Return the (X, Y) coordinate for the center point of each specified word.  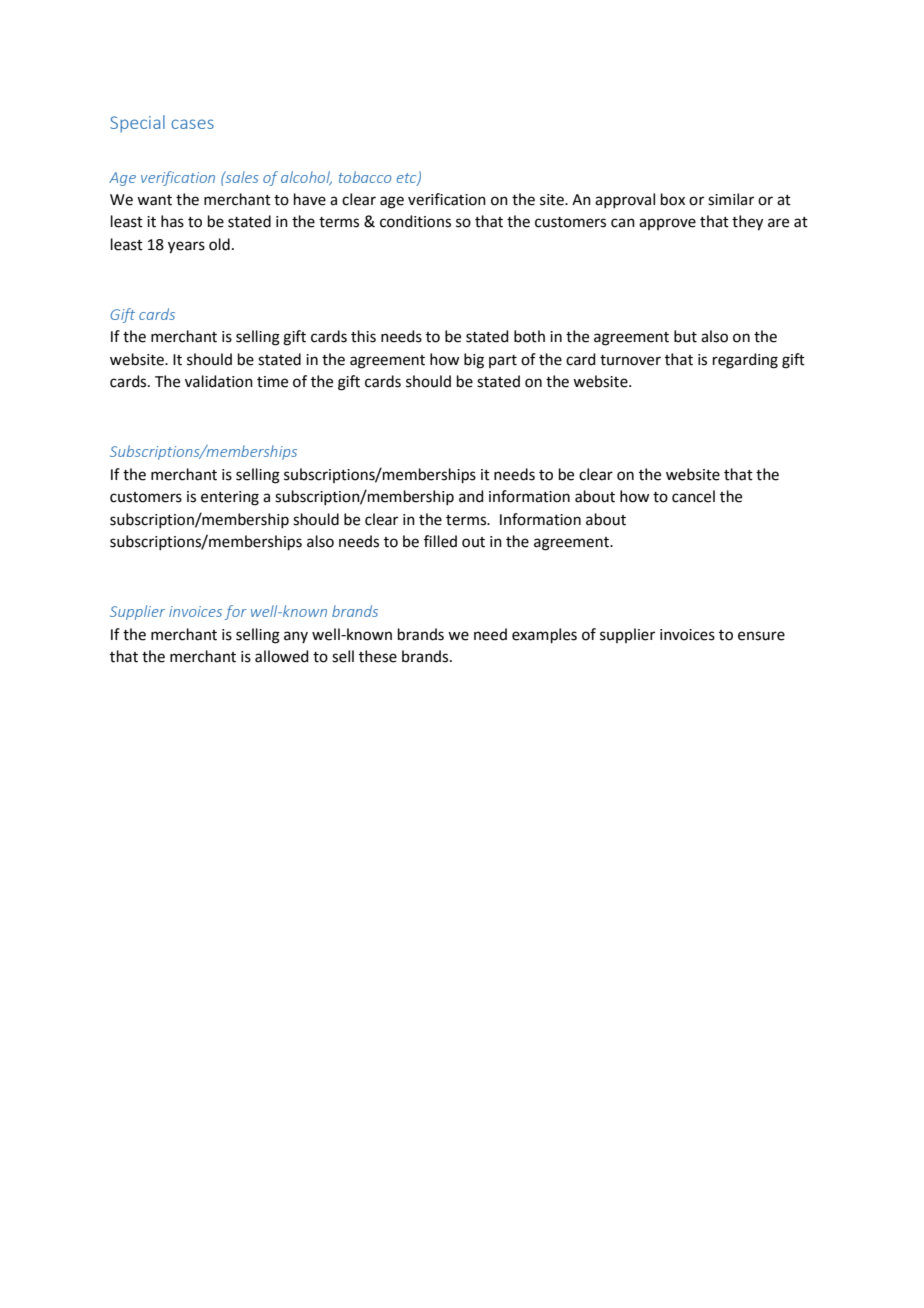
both (529, 336)
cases (192, 124)
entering (230, 498)
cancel (693, 496)
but (685, 336)
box (673, 199)
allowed (282, 656)
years (186, 247)
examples (544, 635)
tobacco (365, 177)
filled (440, 541)
